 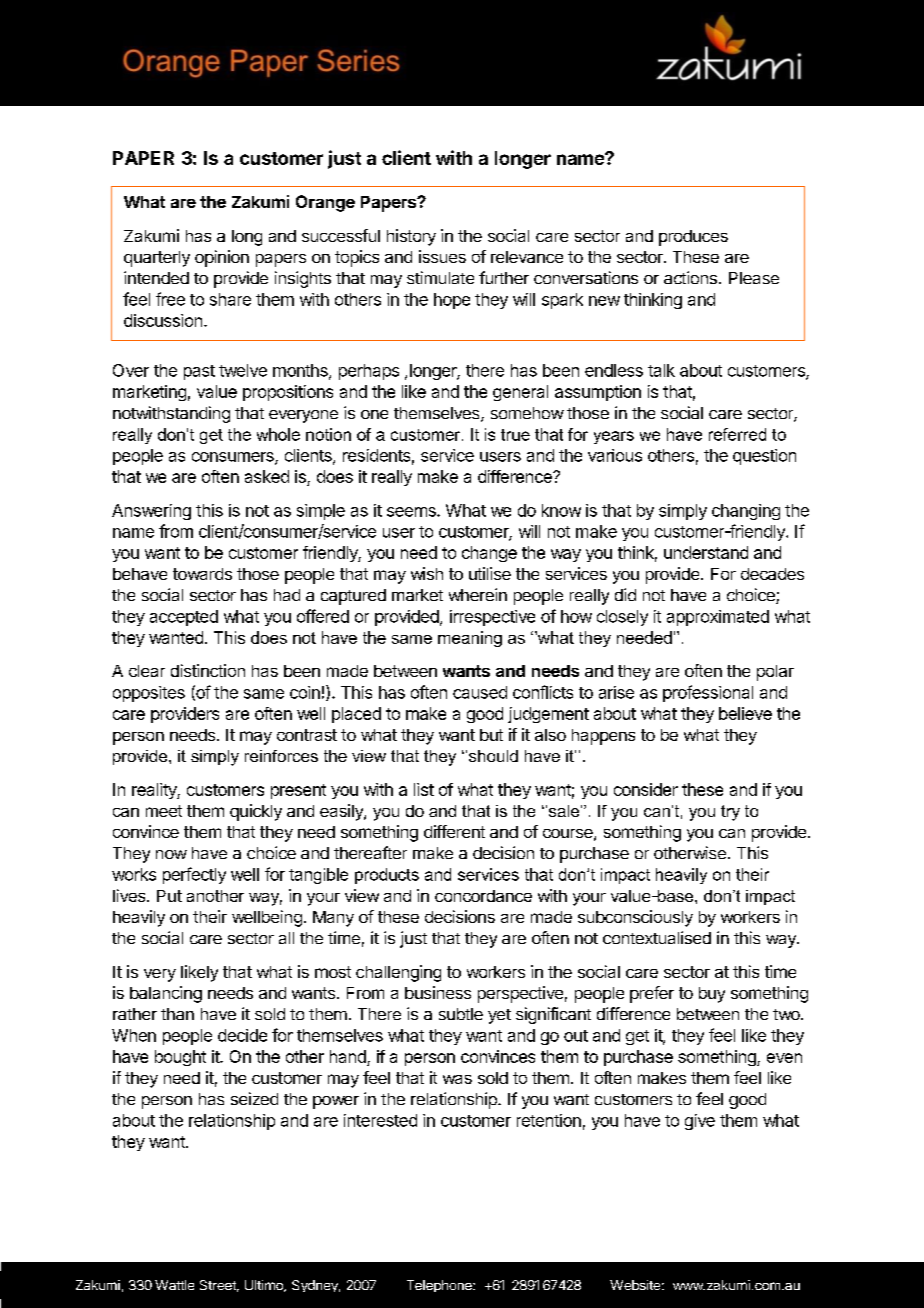 I want to click on subconsciously, so click(x=635, y=918).
